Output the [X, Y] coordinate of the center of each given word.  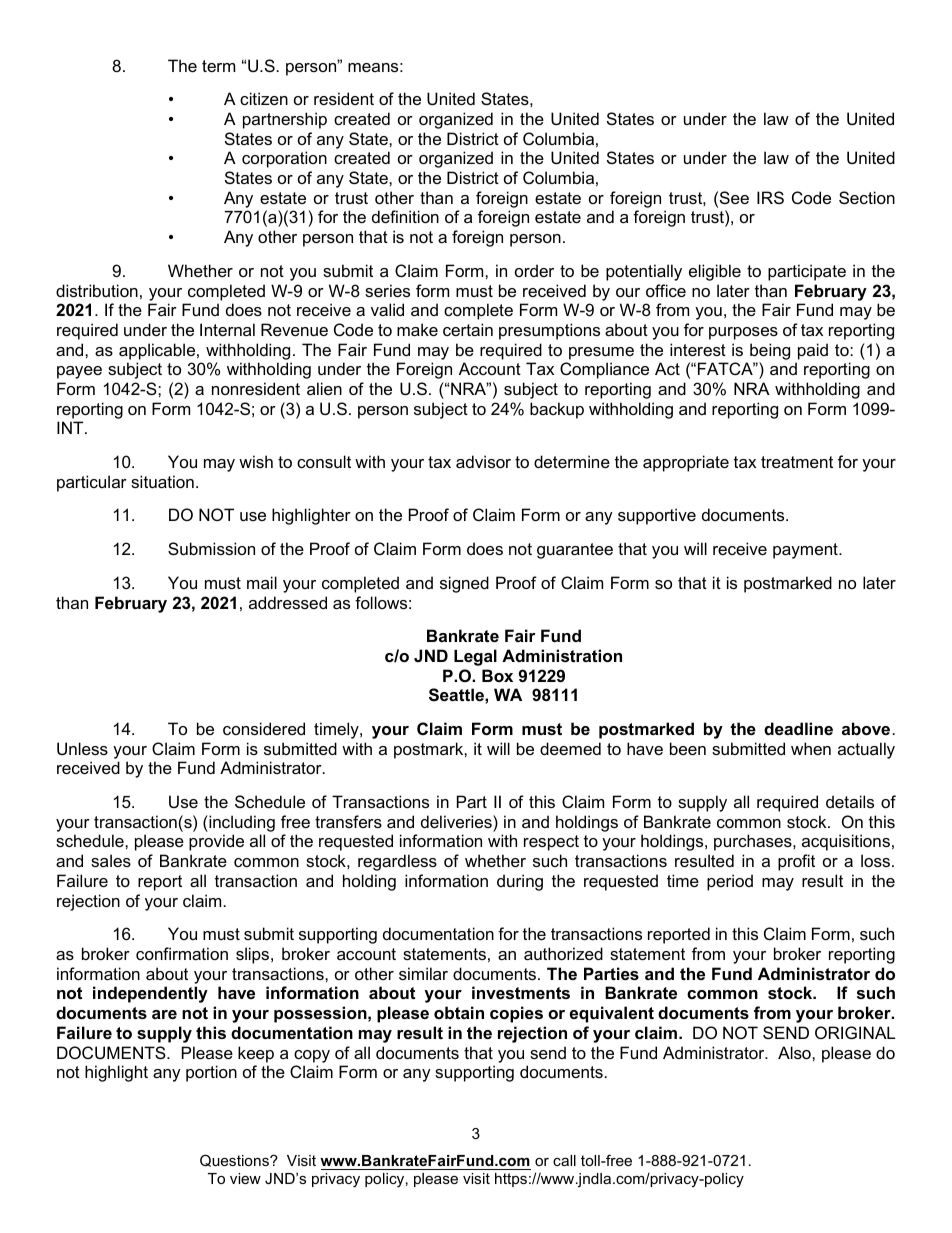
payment [806, 551]
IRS [770, 197]
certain [468, 329]
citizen [264, 98]
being [770, 351]
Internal [227, 329]
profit [796, 862]
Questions [235, 1160]
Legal [475, 657]
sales [111, 860]
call [564, 1160]
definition [405, 216]
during [520, 882]
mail [262, 582]
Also [795, 1052]
